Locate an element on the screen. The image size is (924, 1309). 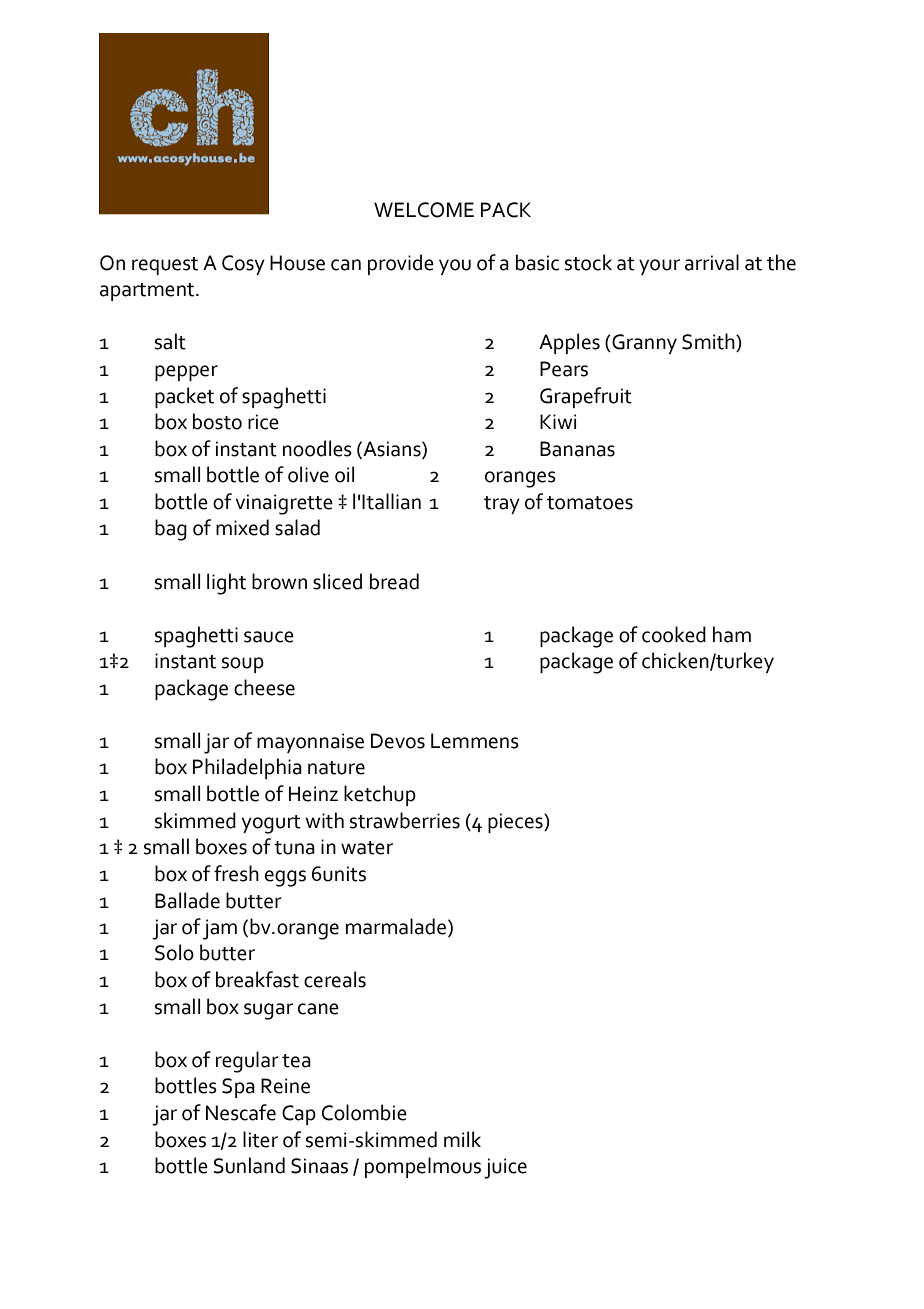
mixed is located at coordinates (242, 527).
